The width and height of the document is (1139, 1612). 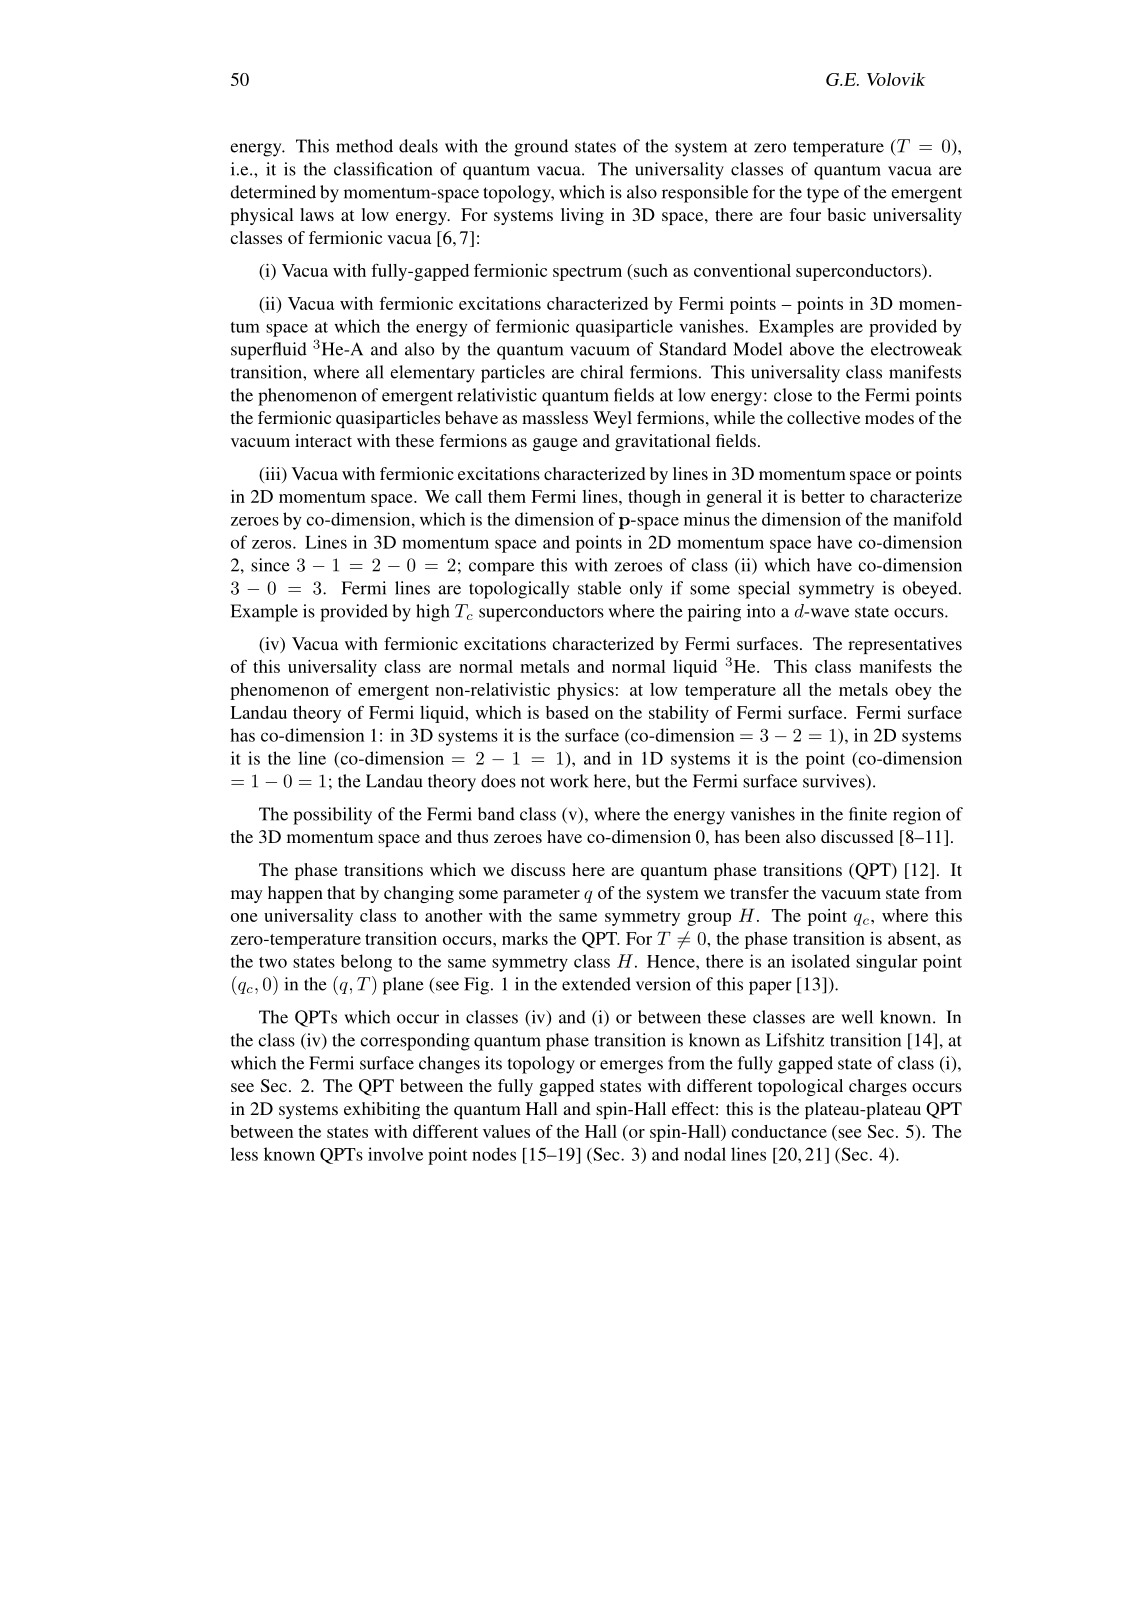 I want to click on belong, so click(x=366, y=963).
